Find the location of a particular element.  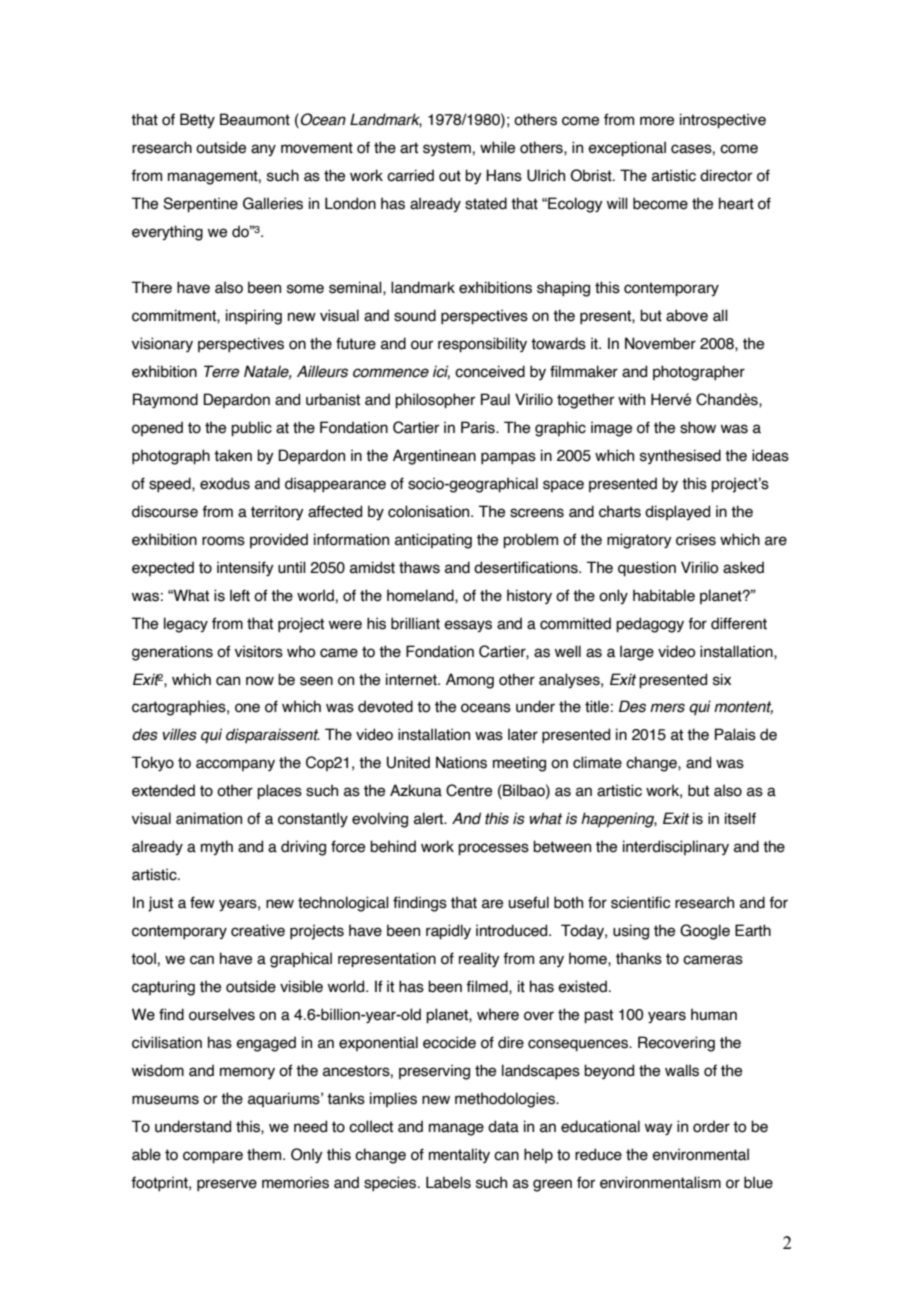

visitors is located at coordinates (259, 651).
